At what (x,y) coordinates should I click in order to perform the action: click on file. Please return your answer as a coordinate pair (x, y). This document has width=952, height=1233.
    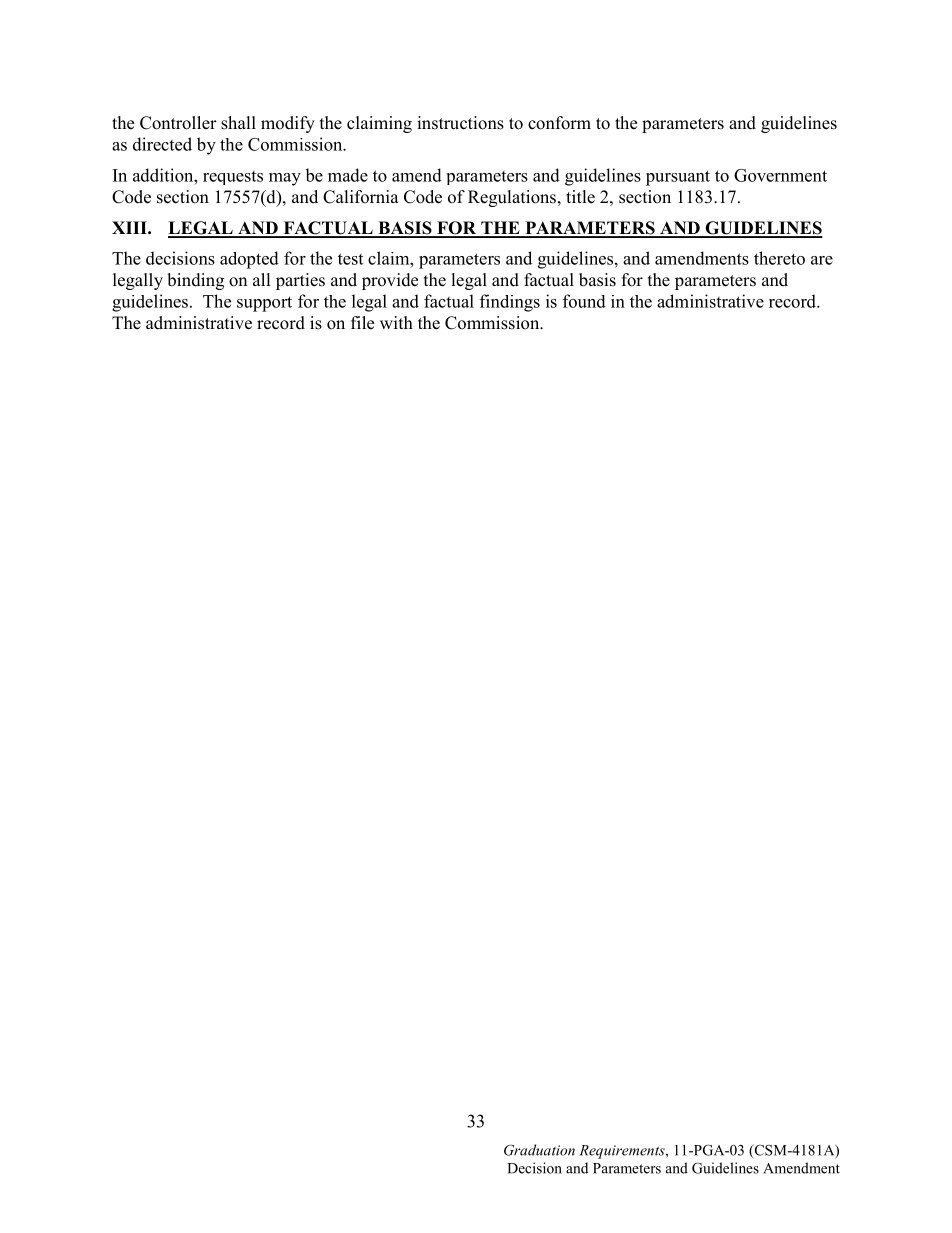
    Looking at the image, I should click on (362, 323).
